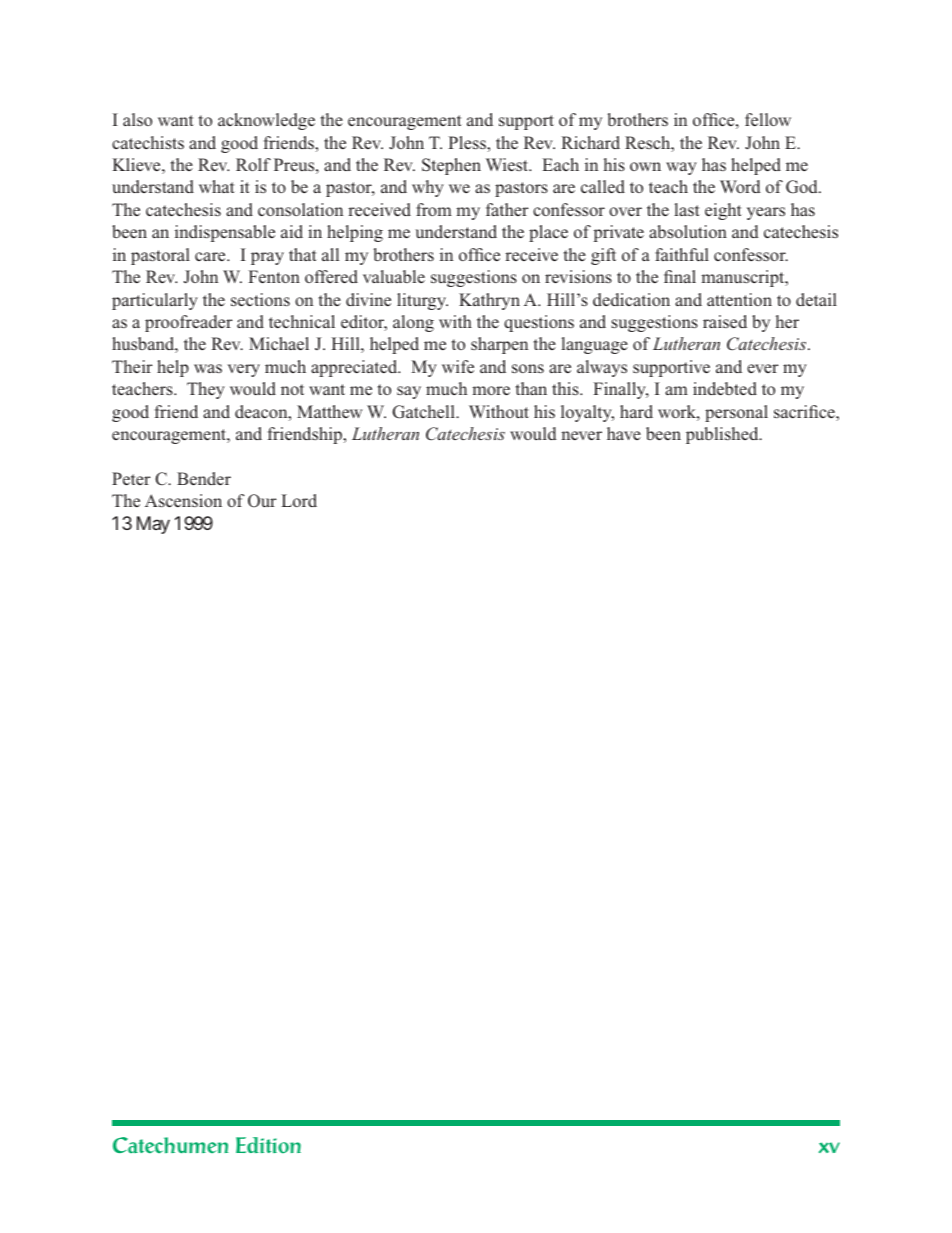 The image size is (952, 1233). I want to click on Stephen, so click(451, 166).
